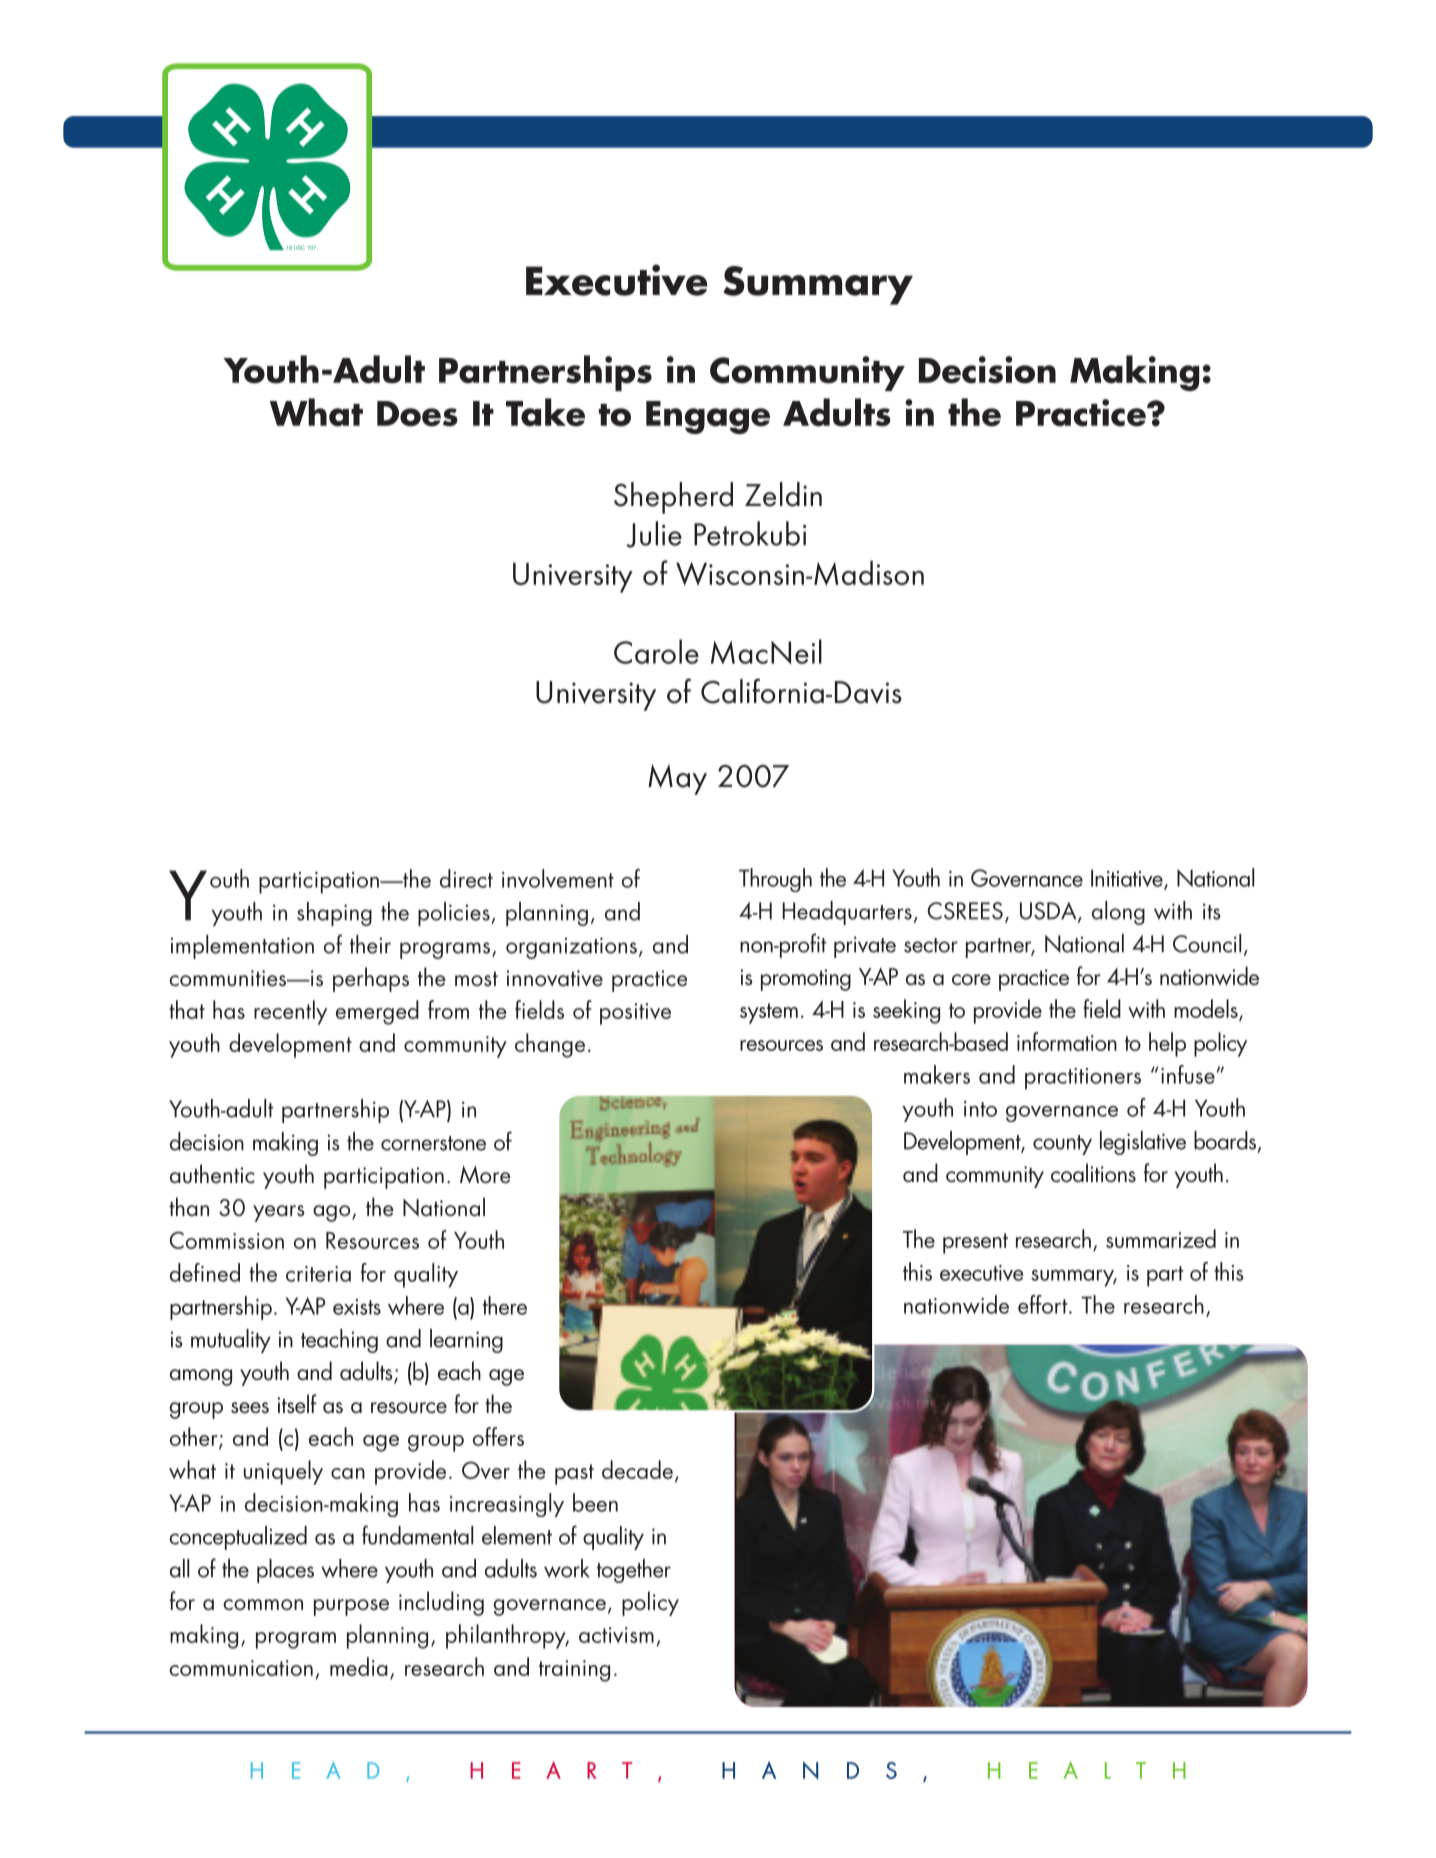 The image size is (1436, 1858). Describe the element at coordinates (1044, 1304) in the document. I see `effort` at that location.
